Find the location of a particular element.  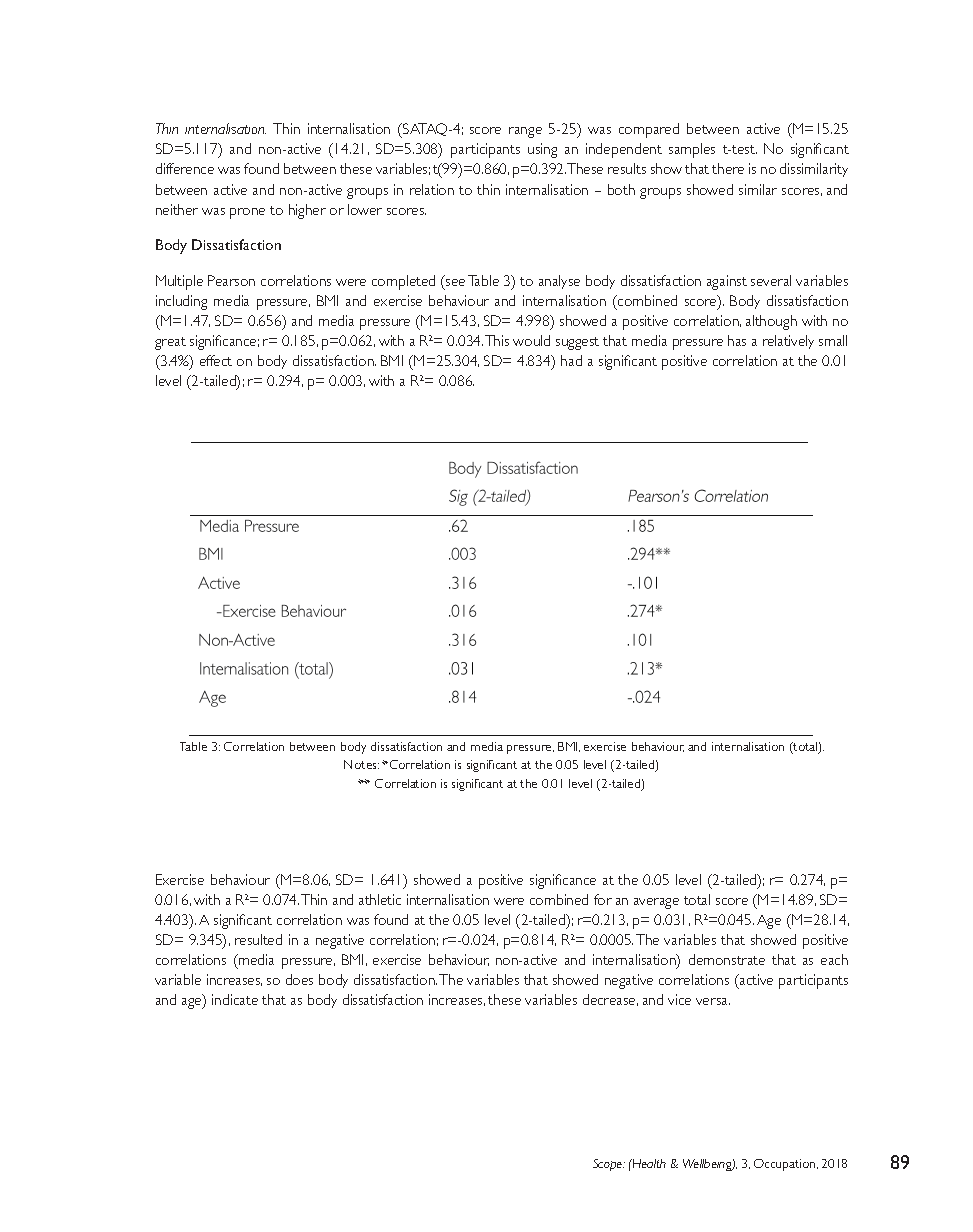

Scope is located at coordinates (609, 1165).
